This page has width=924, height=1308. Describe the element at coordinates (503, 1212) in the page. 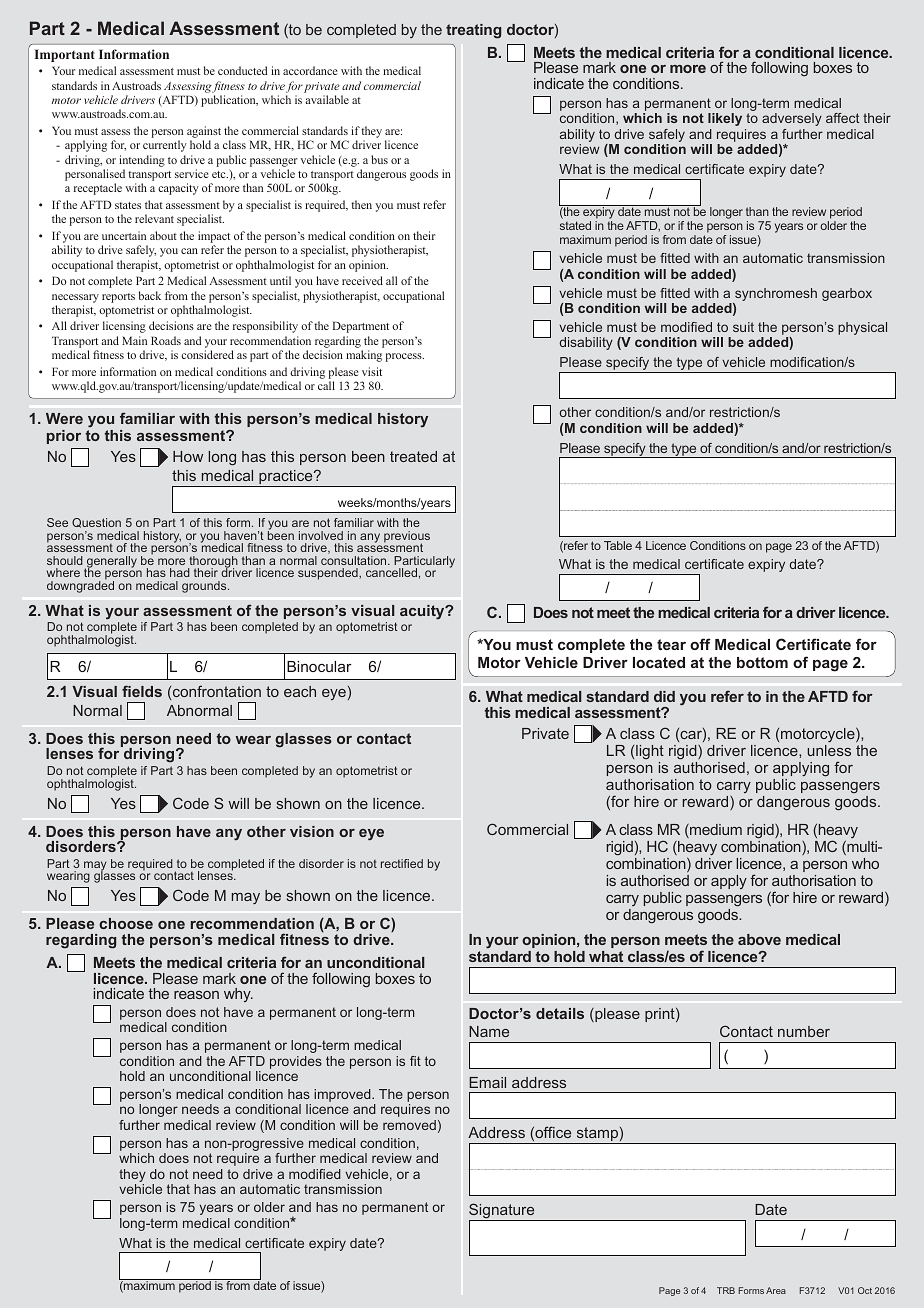

I see `Signature` at that location.
